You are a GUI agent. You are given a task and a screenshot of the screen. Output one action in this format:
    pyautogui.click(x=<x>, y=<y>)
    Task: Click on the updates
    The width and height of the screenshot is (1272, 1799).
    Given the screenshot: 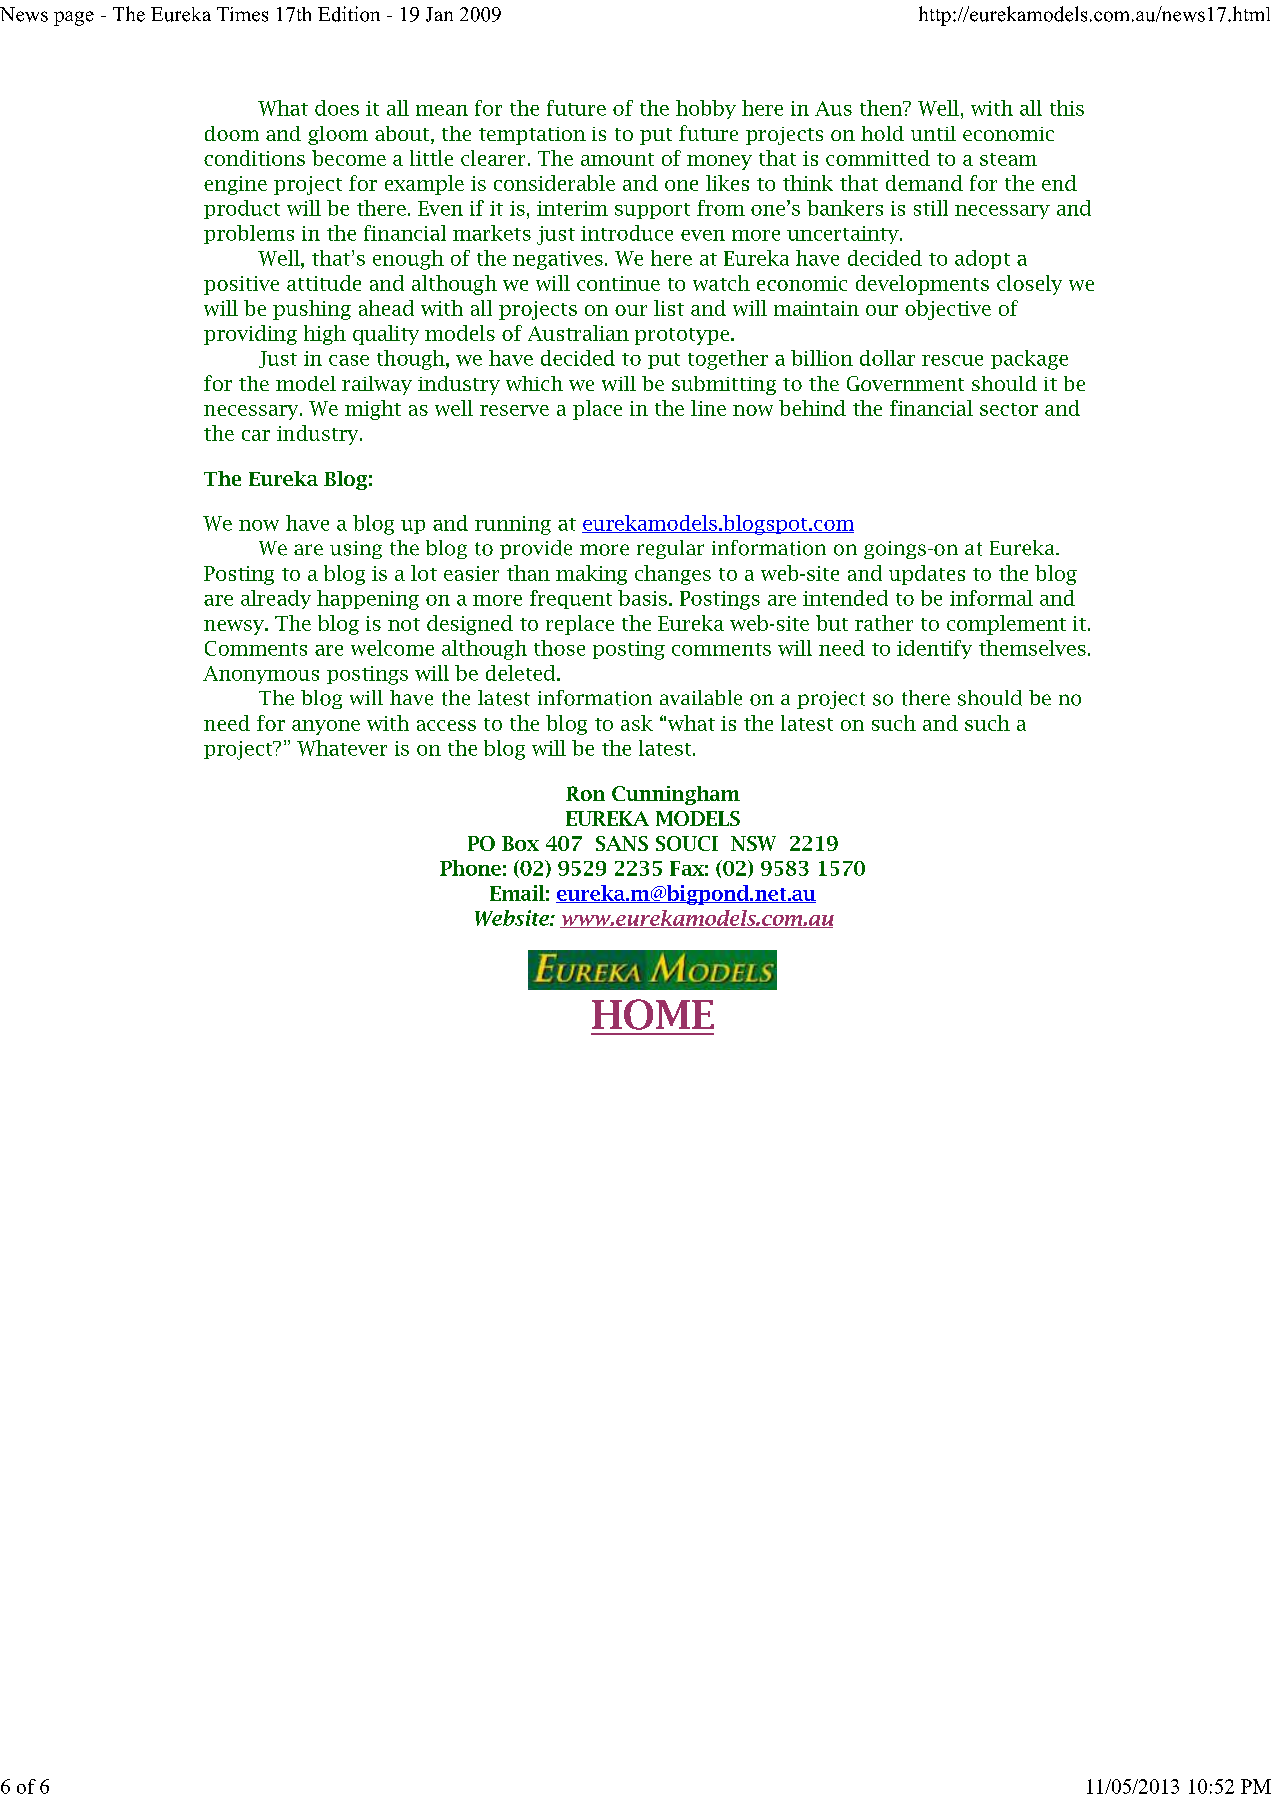 What is the action you would take?
    pyautogui.click(x=927, y=575)
